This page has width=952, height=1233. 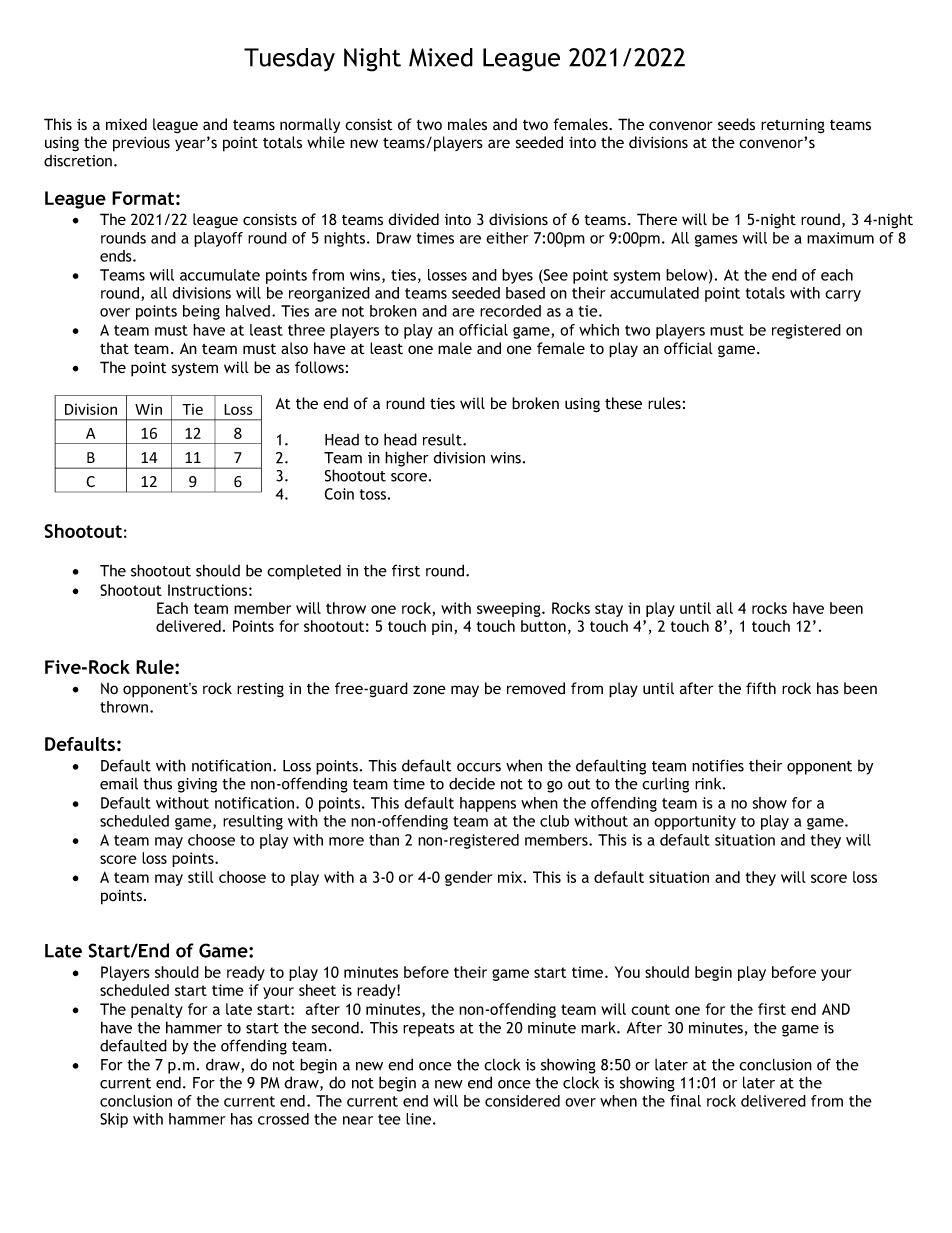 What do you see at coordinates (510, 311) in the page?
I see `recorded` at bounding box center [510, 311].
